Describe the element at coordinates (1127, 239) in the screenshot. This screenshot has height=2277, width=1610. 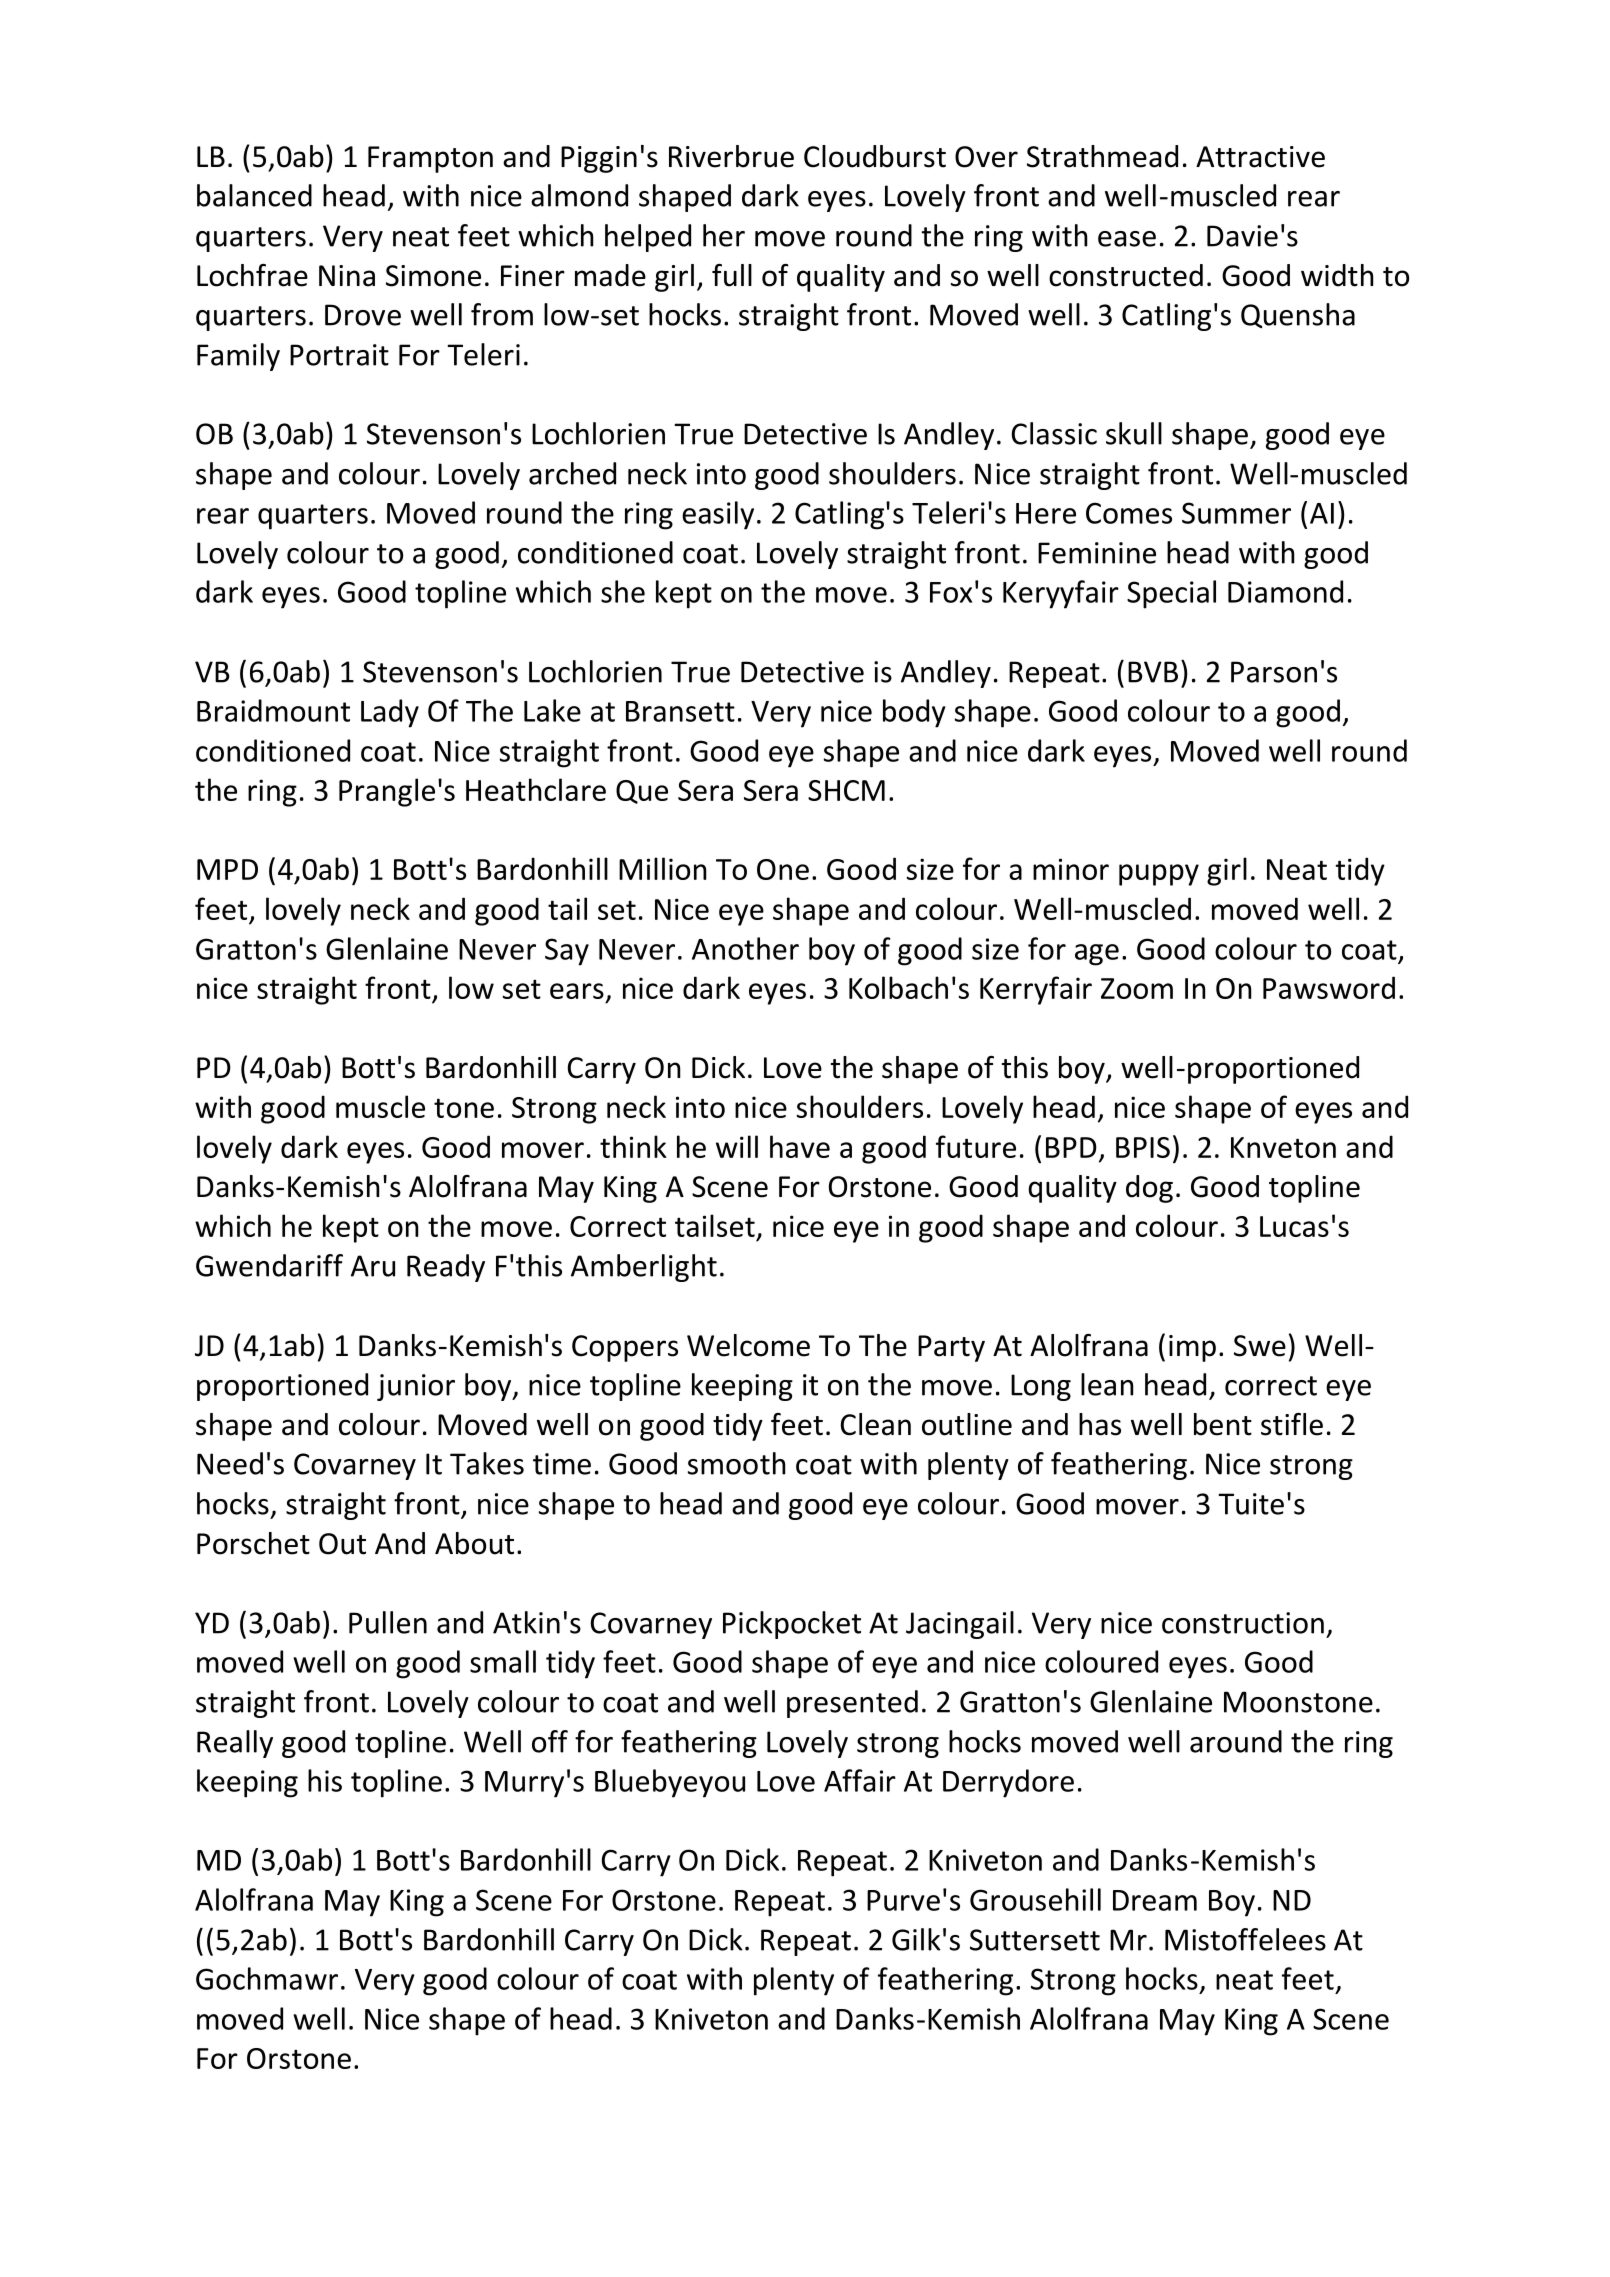
I see `ease` at that location.
